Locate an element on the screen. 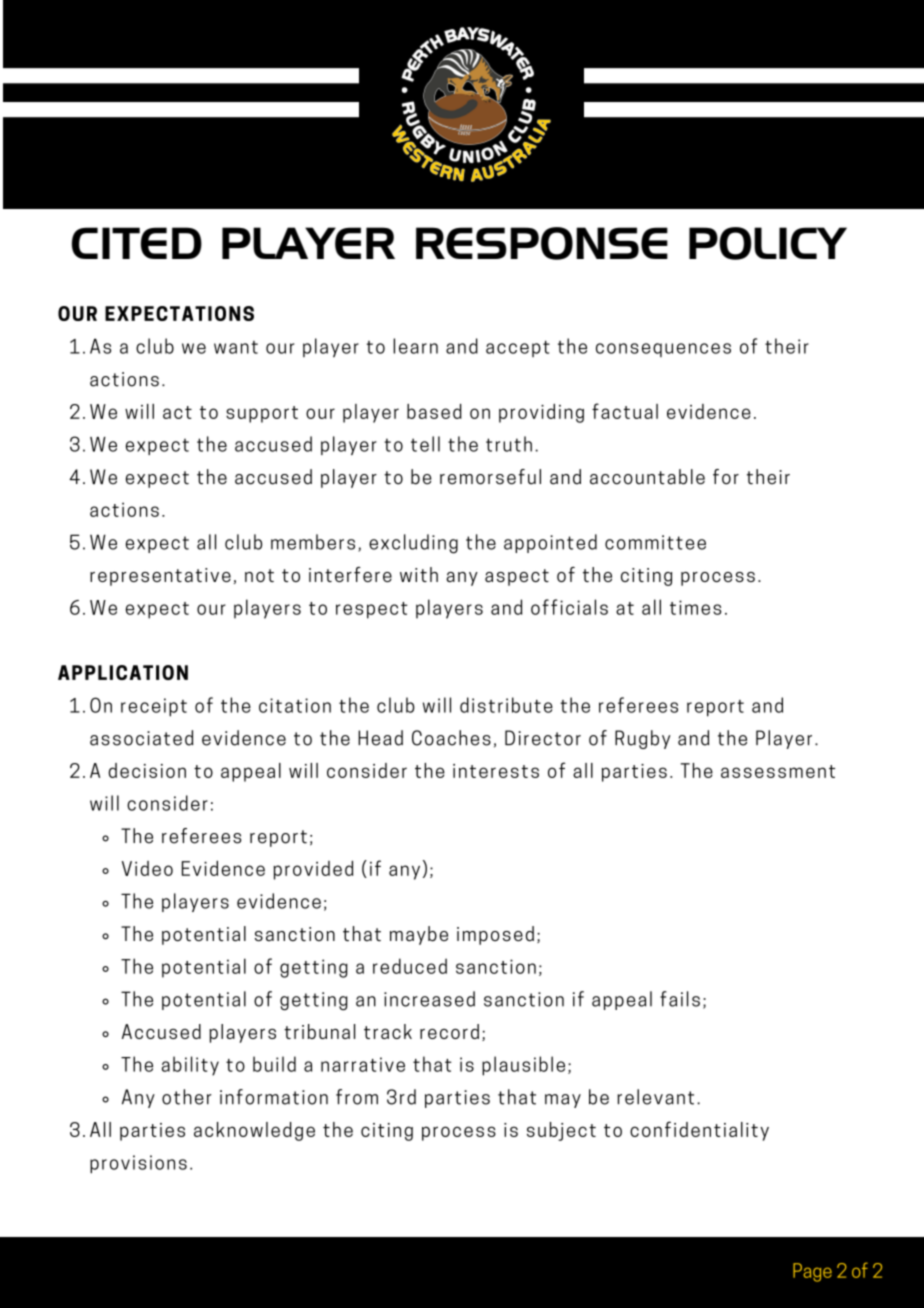 The width and height of the screenshot is (924, 1308). decision is located at coordinates (147, 770).
